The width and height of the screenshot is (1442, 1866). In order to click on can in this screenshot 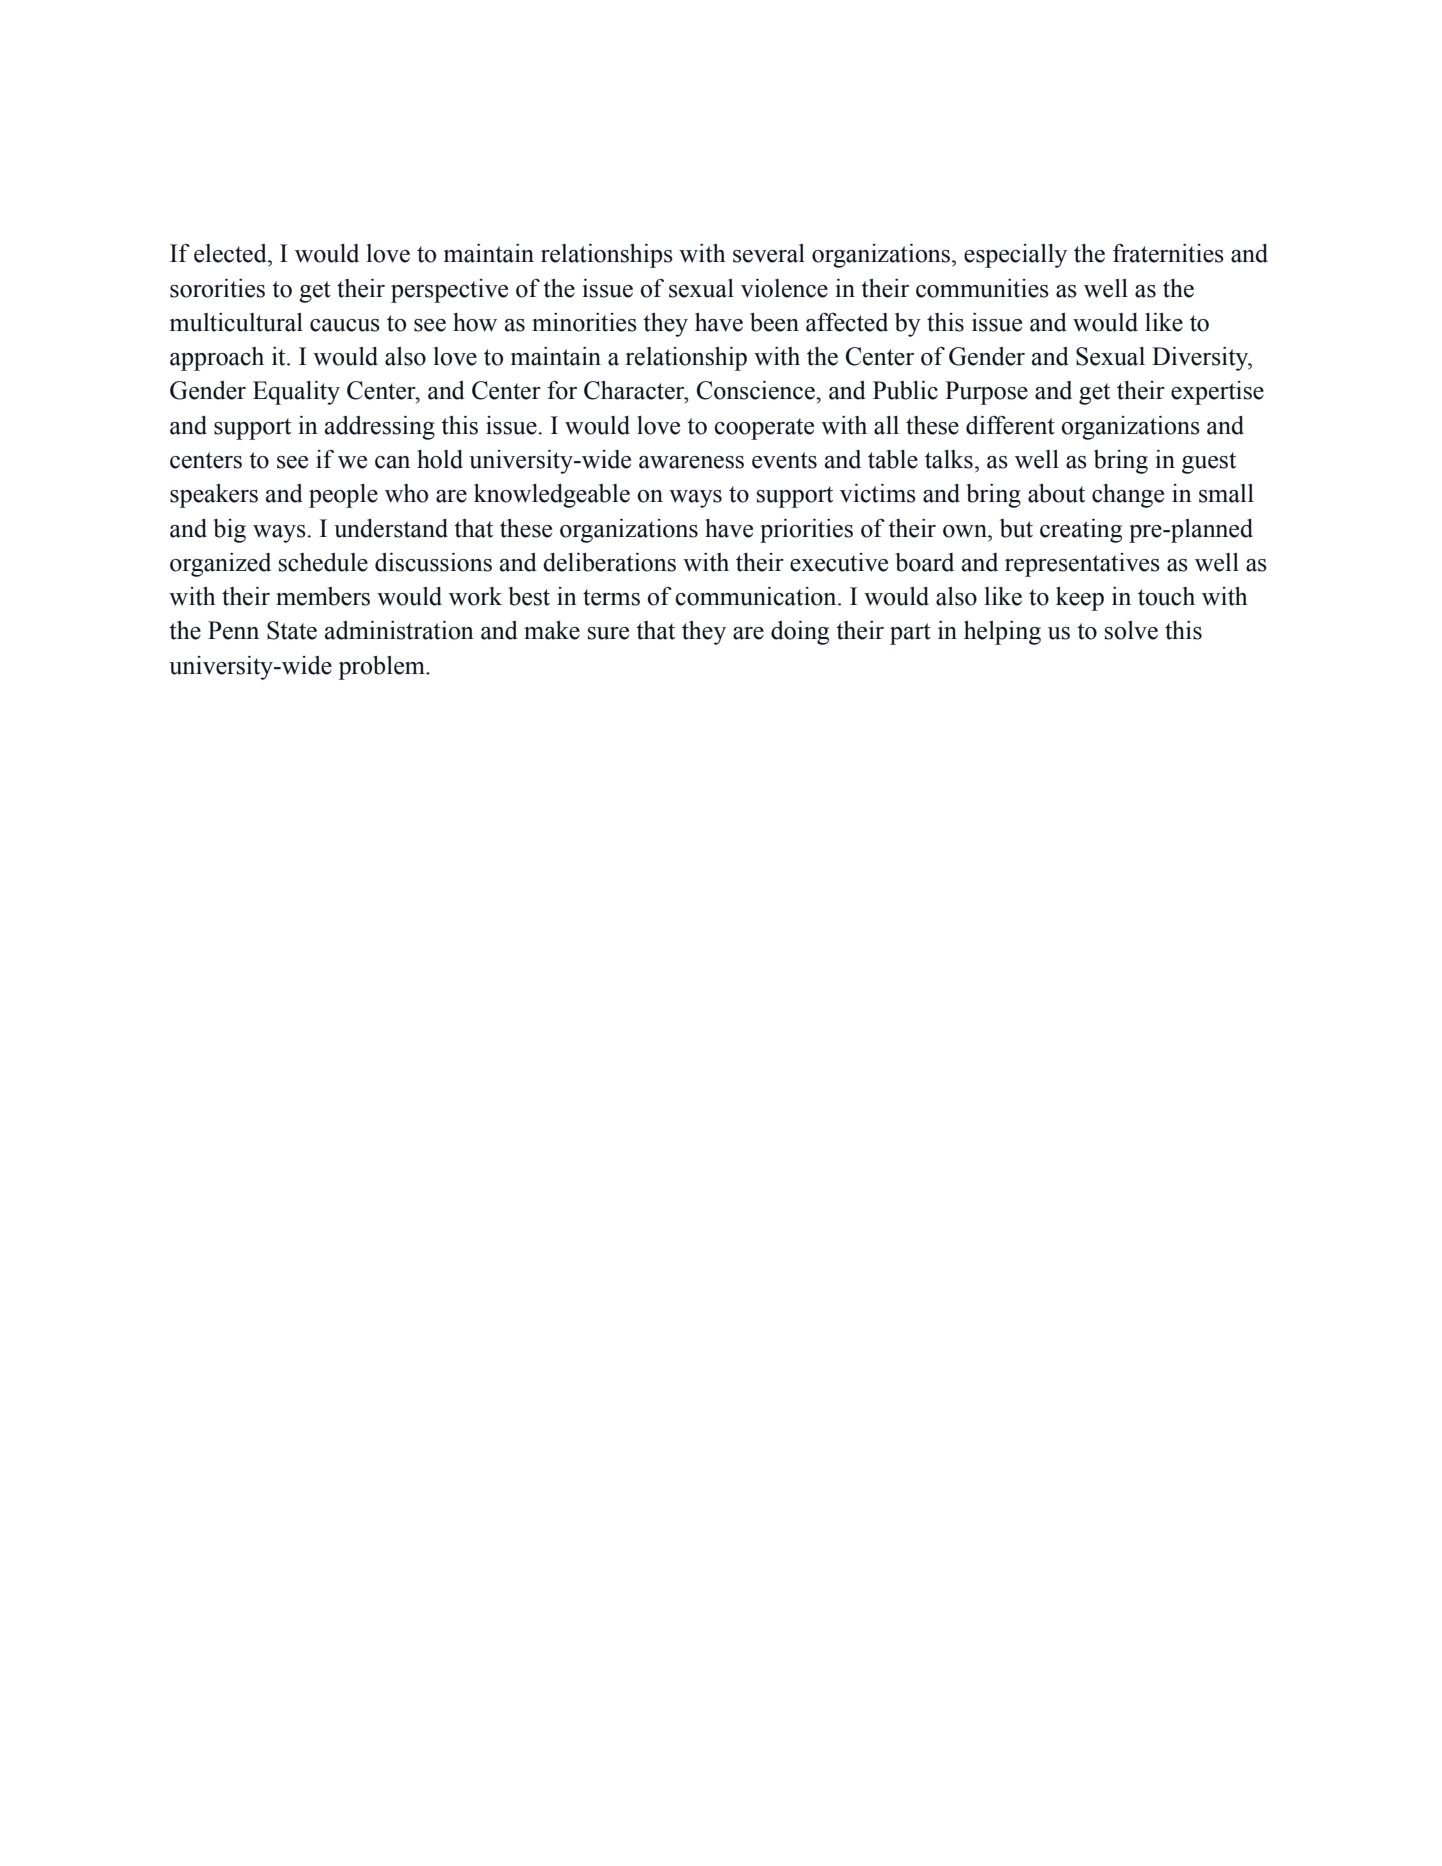, I will do `click(392, 462)`.
